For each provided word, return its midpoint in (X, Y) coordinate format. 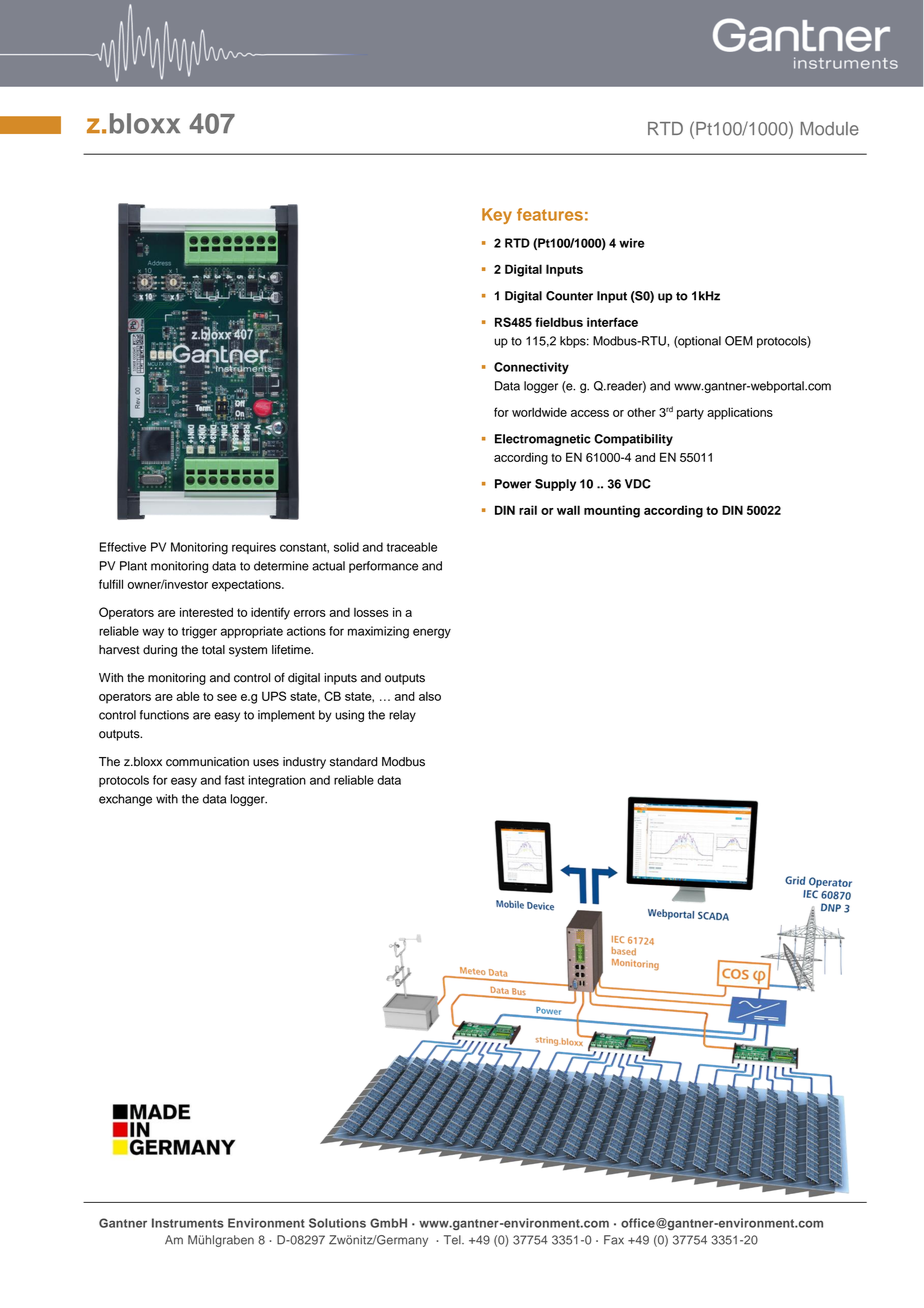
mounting (612, 511)
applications (740, 413)
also (430, 696)
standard (354, 762)
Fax (614, 1240)
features (550, 214)
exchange (125, 800)
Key (497, 216)
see (227, 697)
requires (254, 548)
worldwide (539, 412)
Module (830, 129)
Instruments (188, 1223)
